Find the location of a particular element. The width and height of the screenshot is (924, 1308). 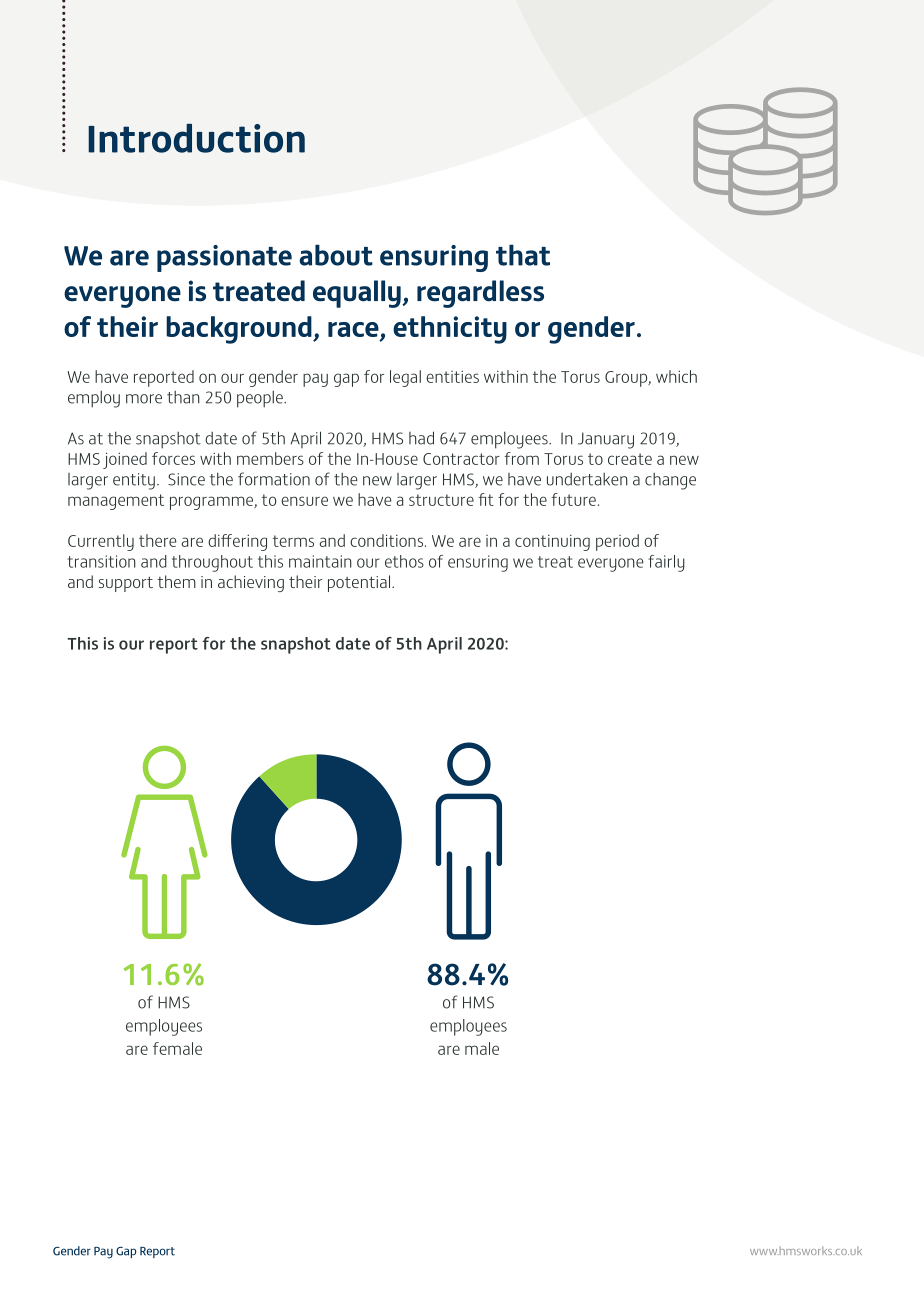

than is located at coordinates (183, 397).
